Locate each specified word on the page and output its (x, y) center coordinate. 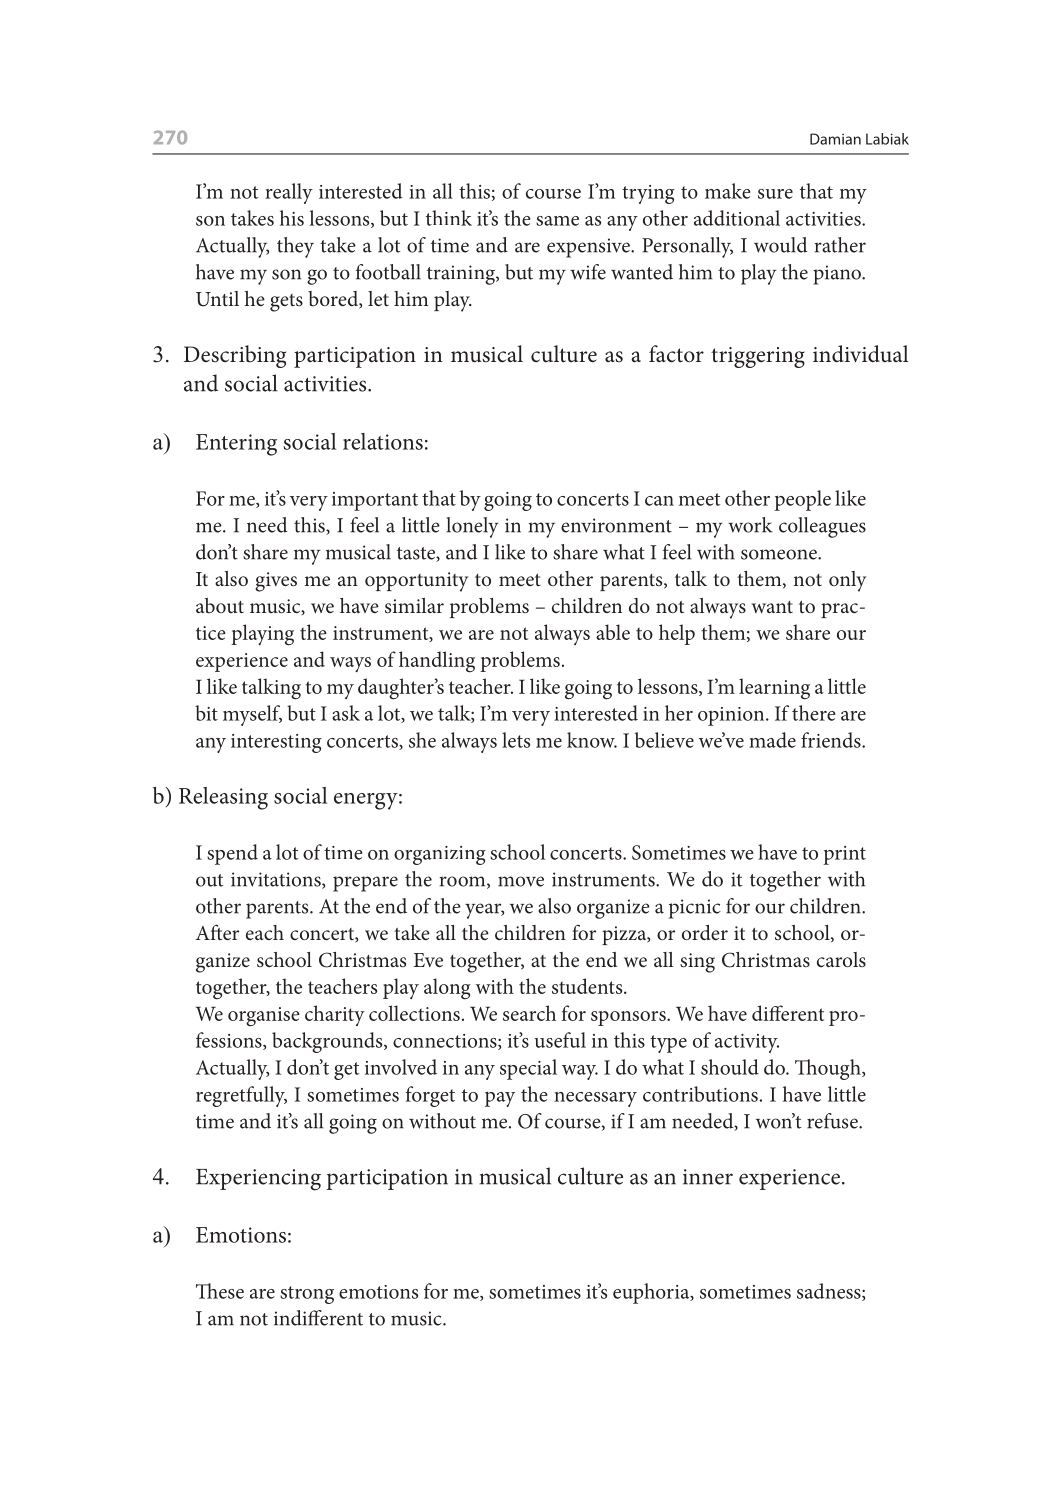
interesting (276, 743)
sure (775, 194)
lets (516, 740)
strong (307, 1295)
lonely (472, 527)
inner (708, 1177)
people (802, 500)
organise (264, 1017)
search (529, 1013)
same (557, 221)
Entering (236, 445)
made (772, 740)
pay (500, 1099)
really (289, 193)
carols (841, 959)
